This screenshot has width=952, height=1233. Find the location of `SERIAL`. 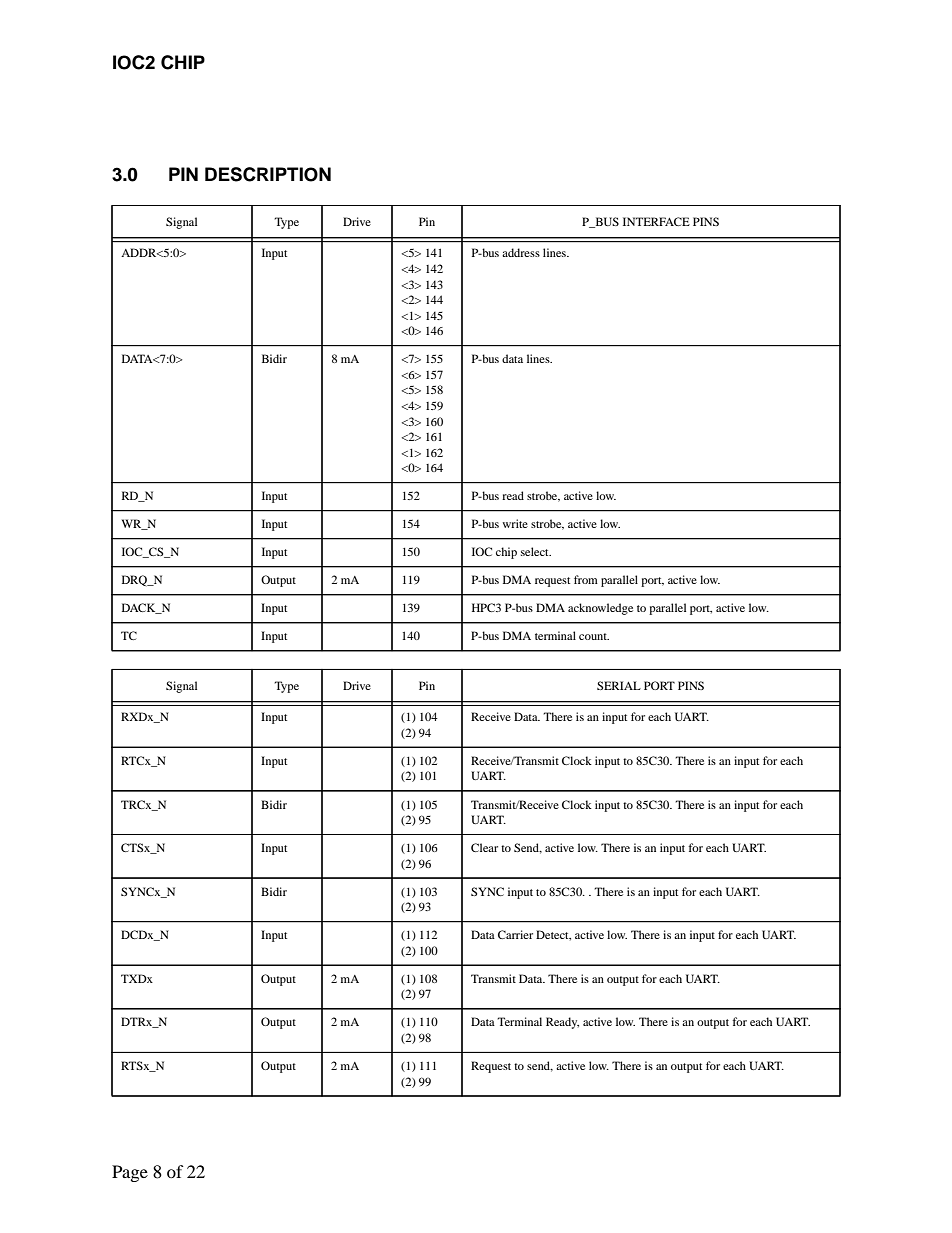

SERIAL is located at coordinates (619, 685).
